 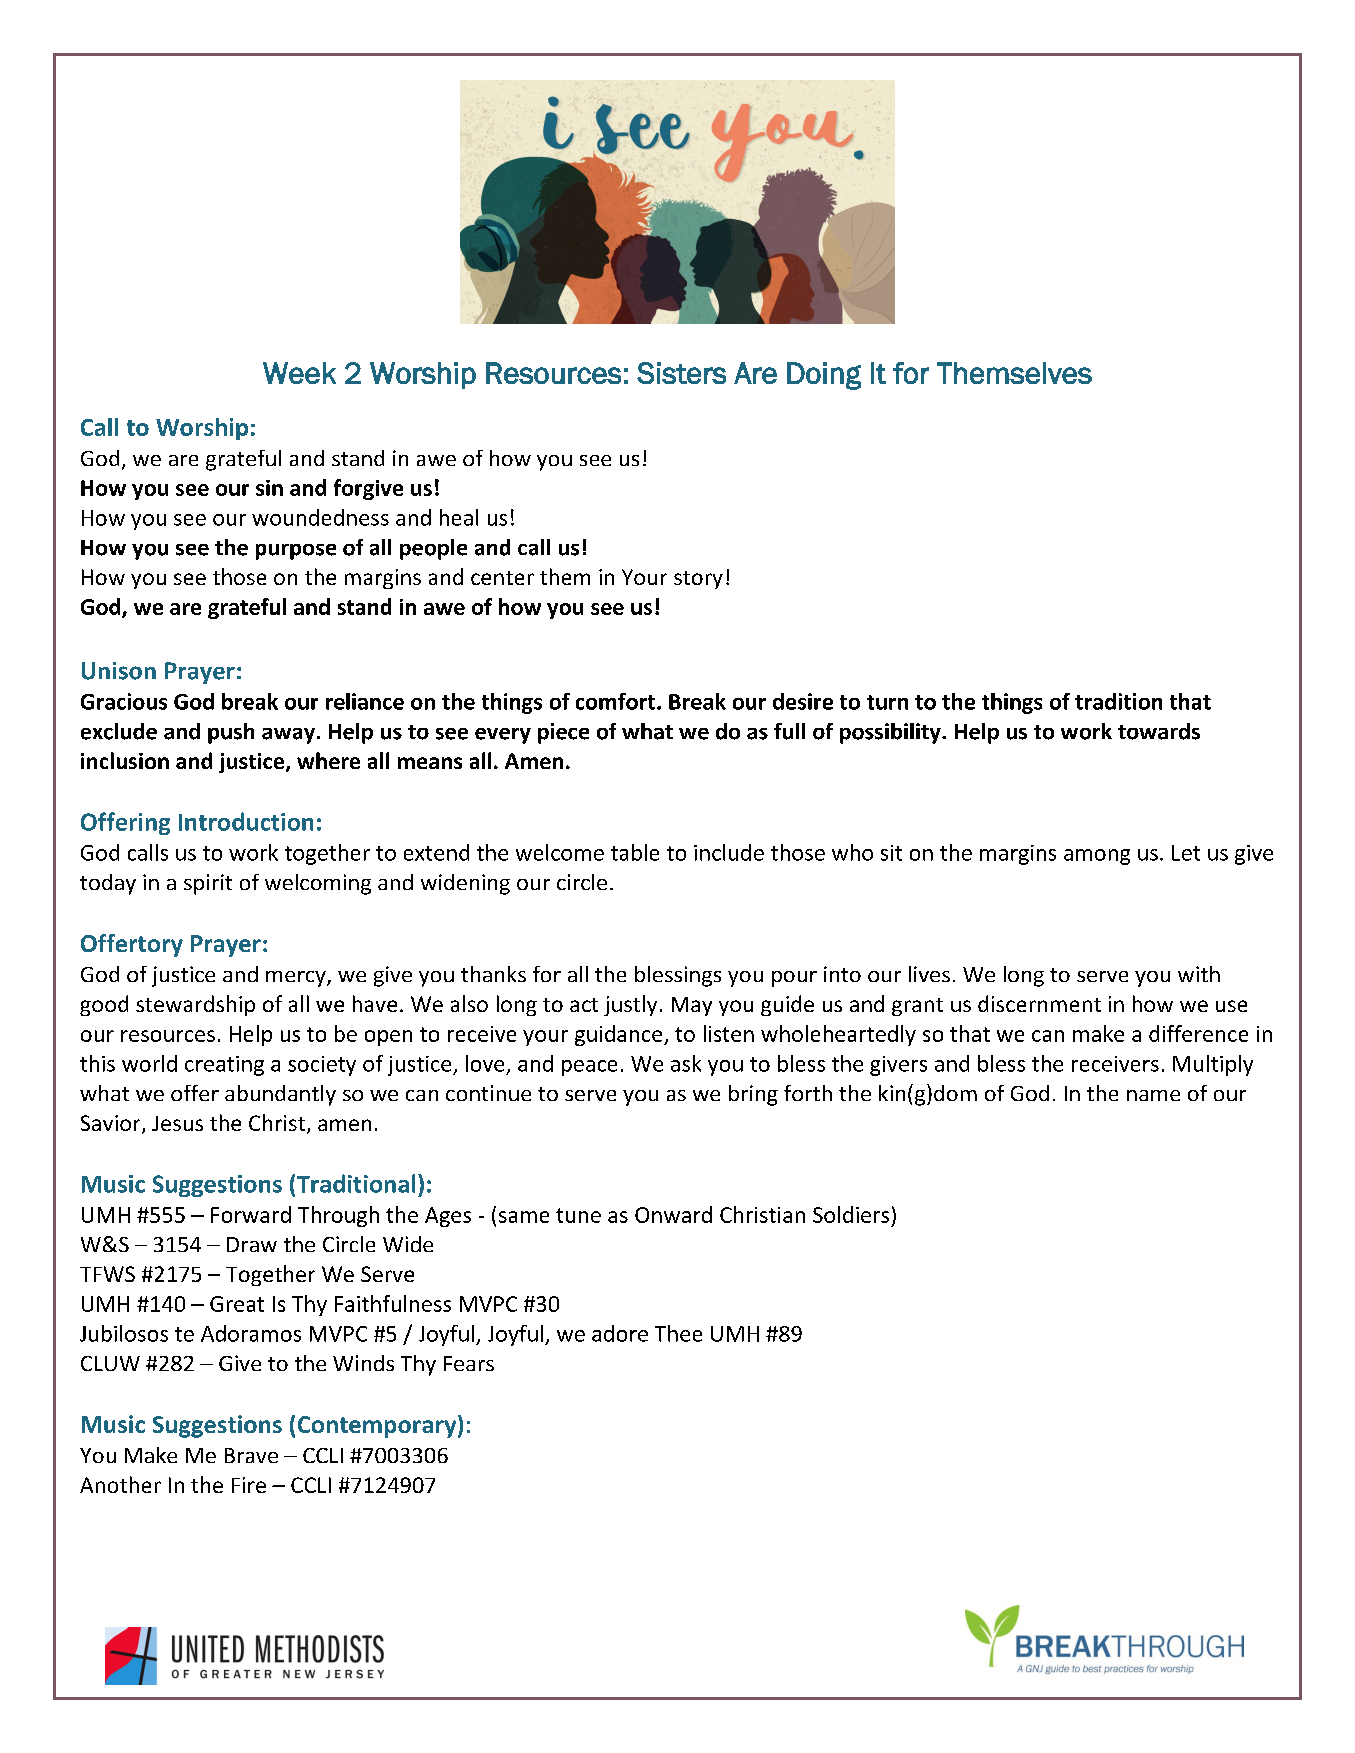 What do you see at coordinates (299, 373) in the screenshot?
I see `Week` at bounding box center [299, 373].
